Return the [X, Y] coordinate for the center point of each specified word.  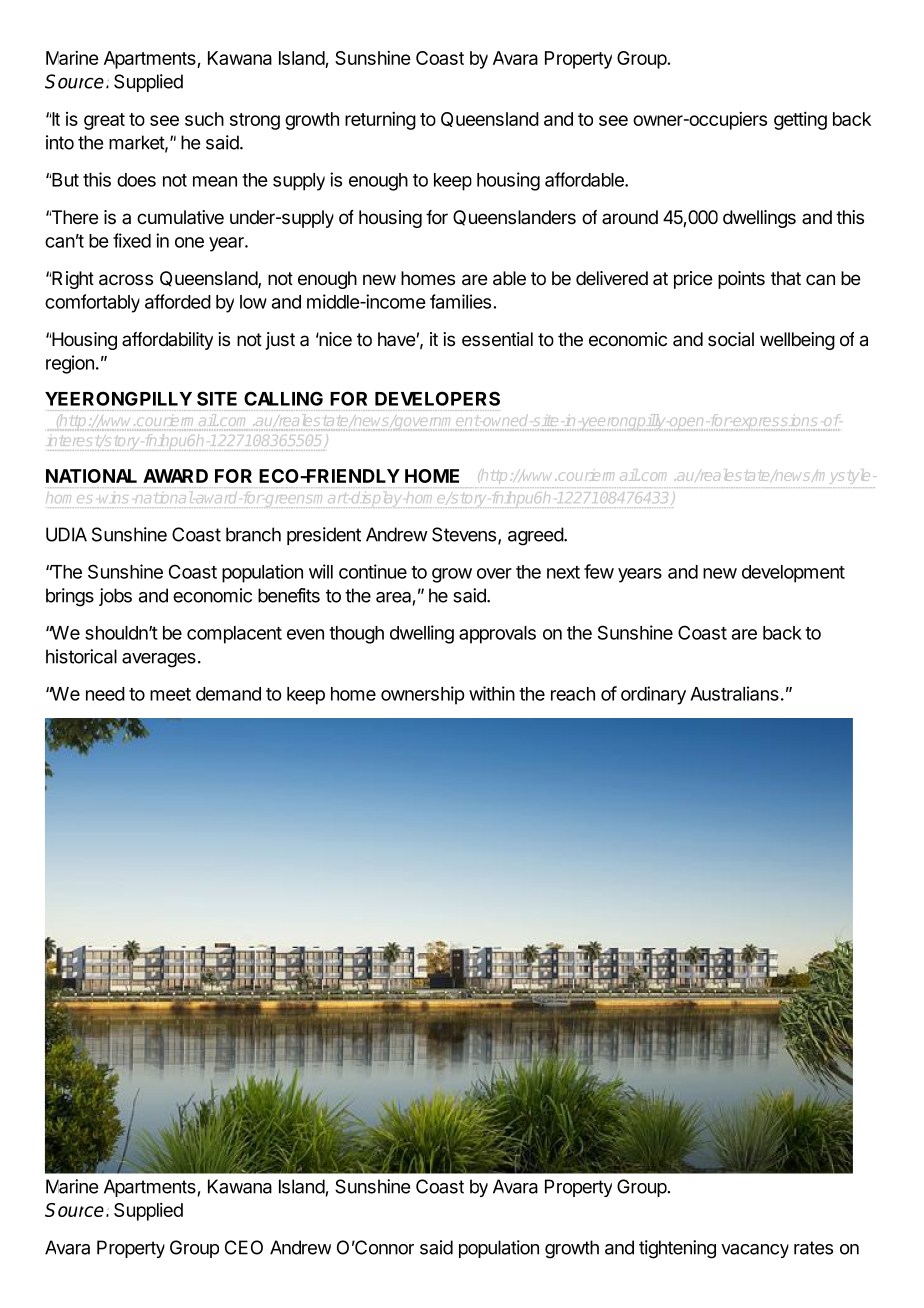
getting [800, 120]
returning [380, 121]
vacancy [755, 1251]
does [136, 180]
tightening [677, 1249]
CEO [244, 1247]
